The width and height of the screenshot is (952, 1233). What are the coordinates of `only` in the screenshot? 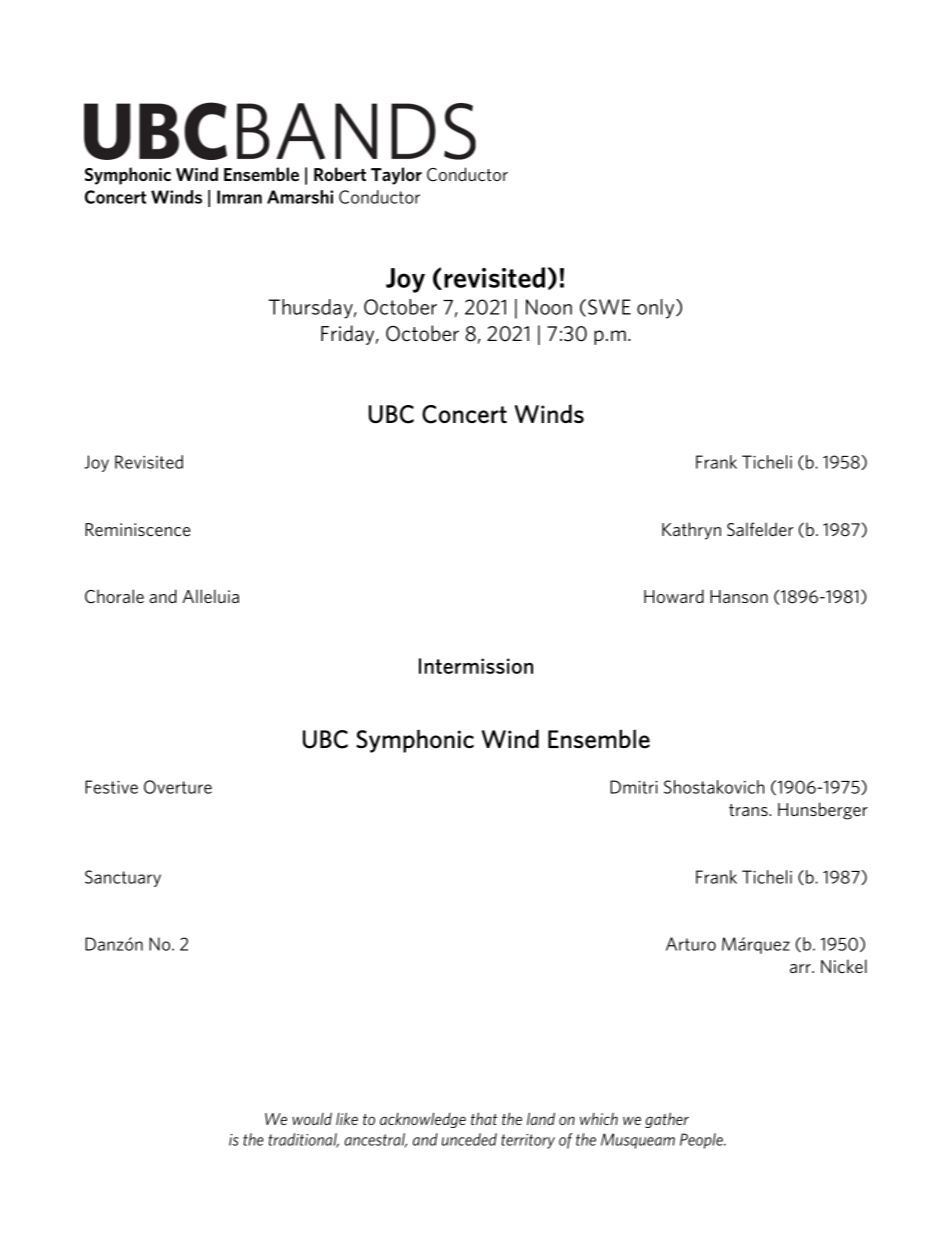 It's located at (657, 309).
